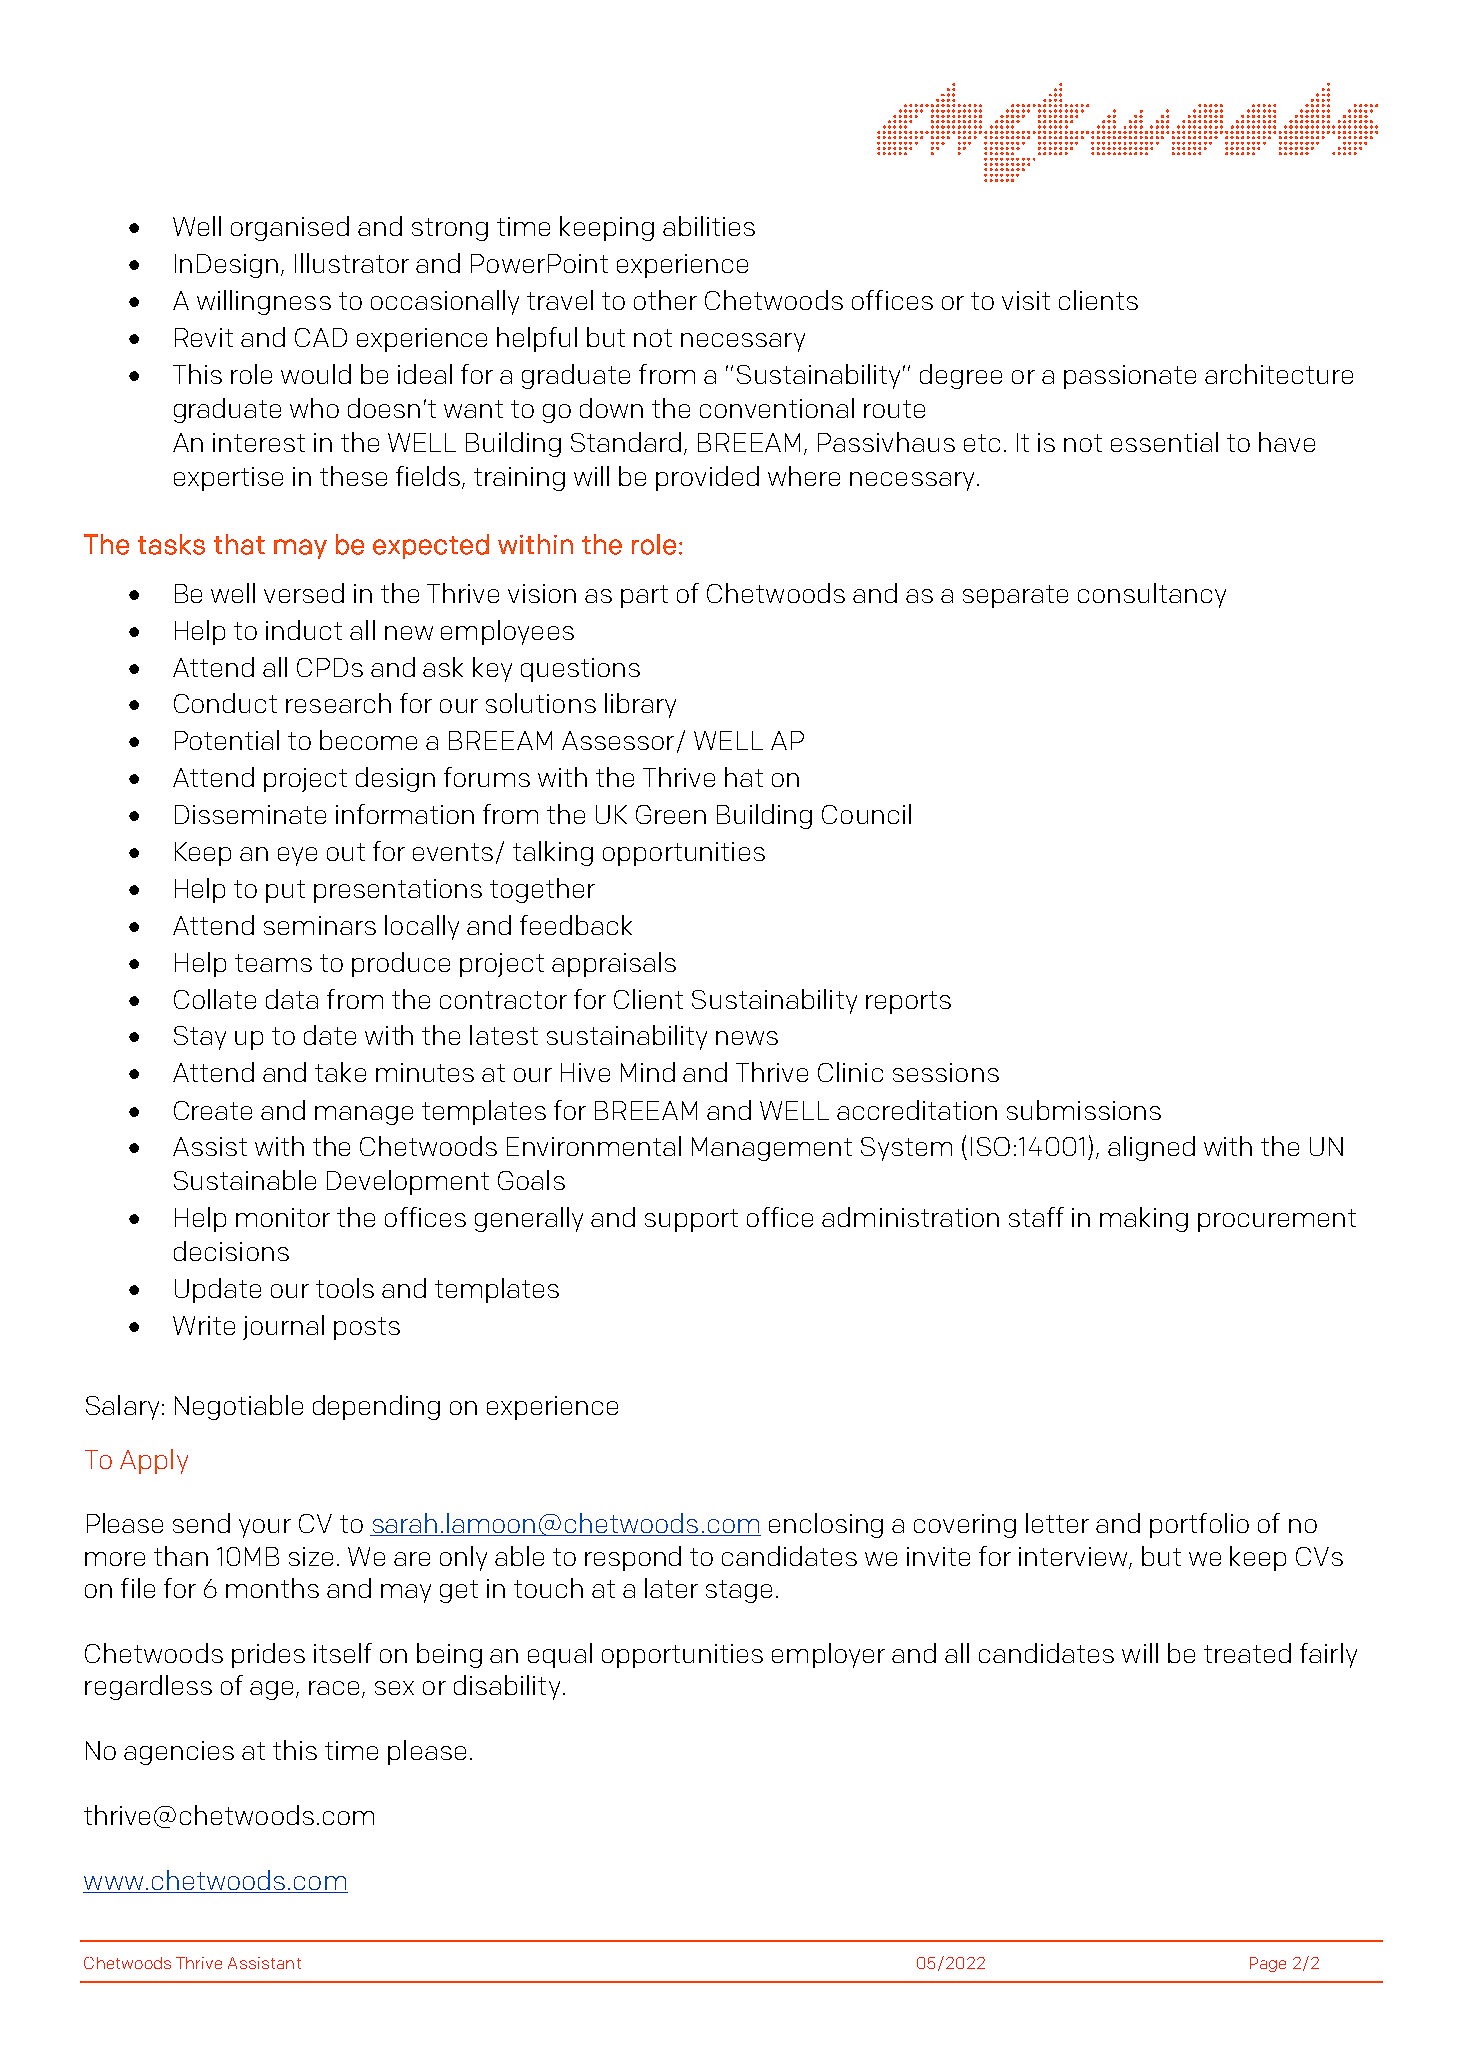 This image has width=1462, height=2066. What do you see at coordinates (1199, 1525) in the image?
I see `portfolio` at bounding box center [1199, 1525].
